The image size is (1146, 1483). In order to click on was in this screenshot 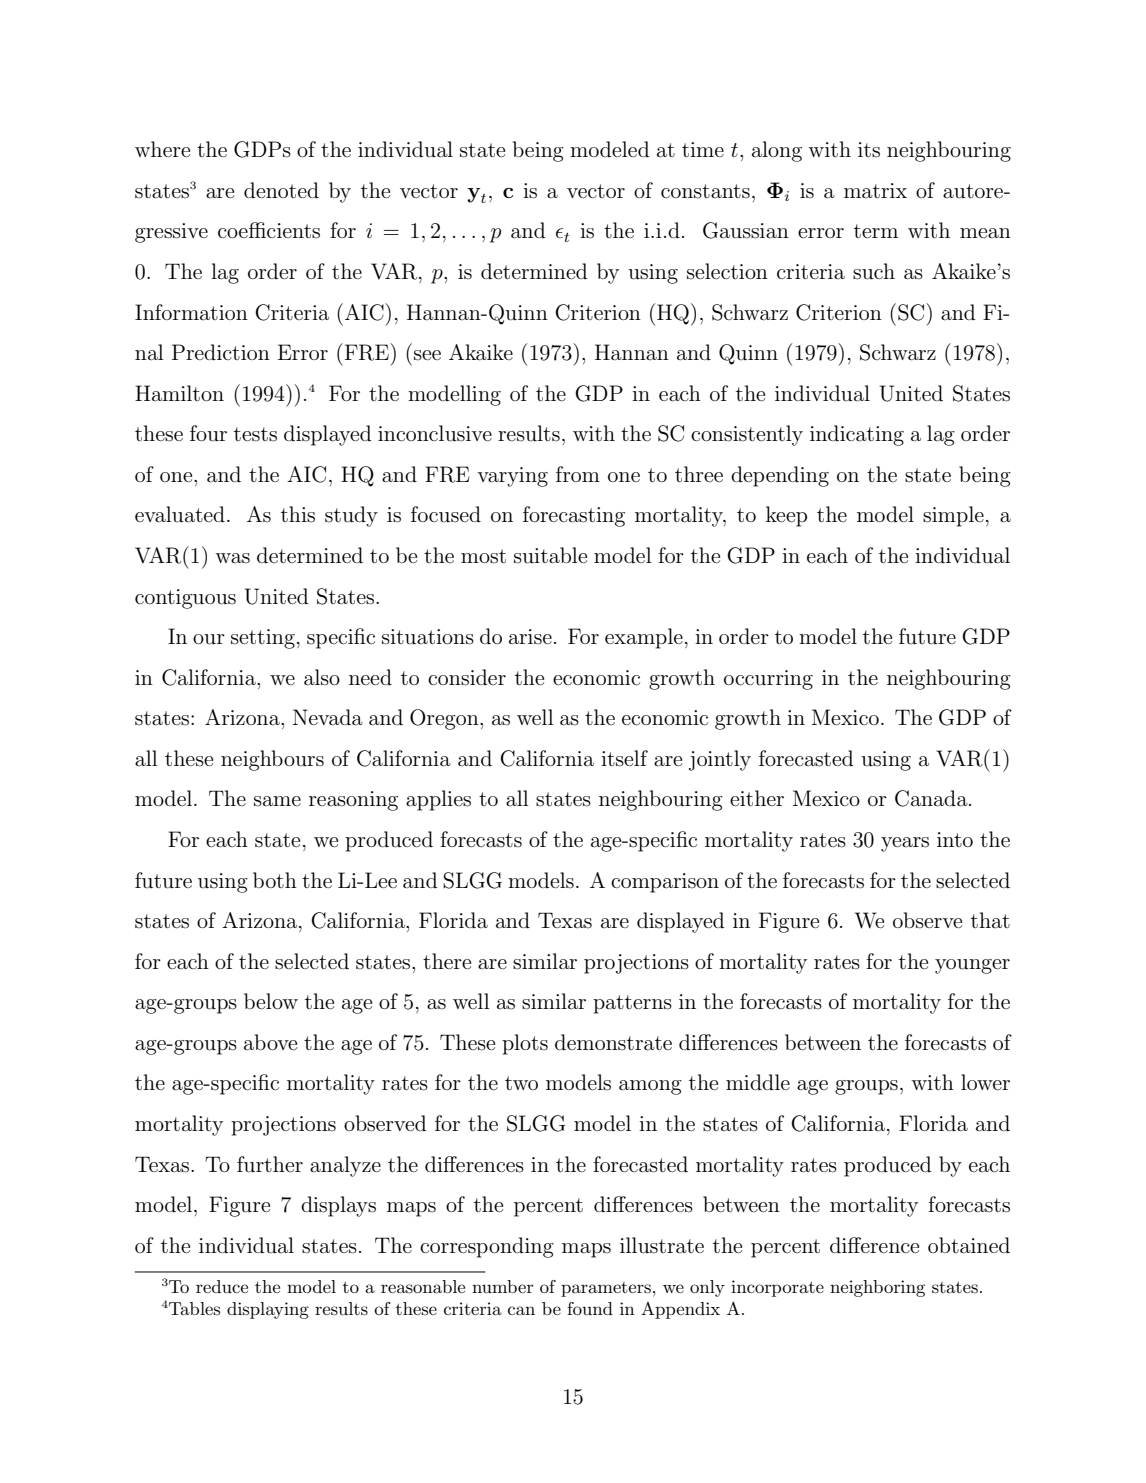, I will do `click(232, 558)`.
